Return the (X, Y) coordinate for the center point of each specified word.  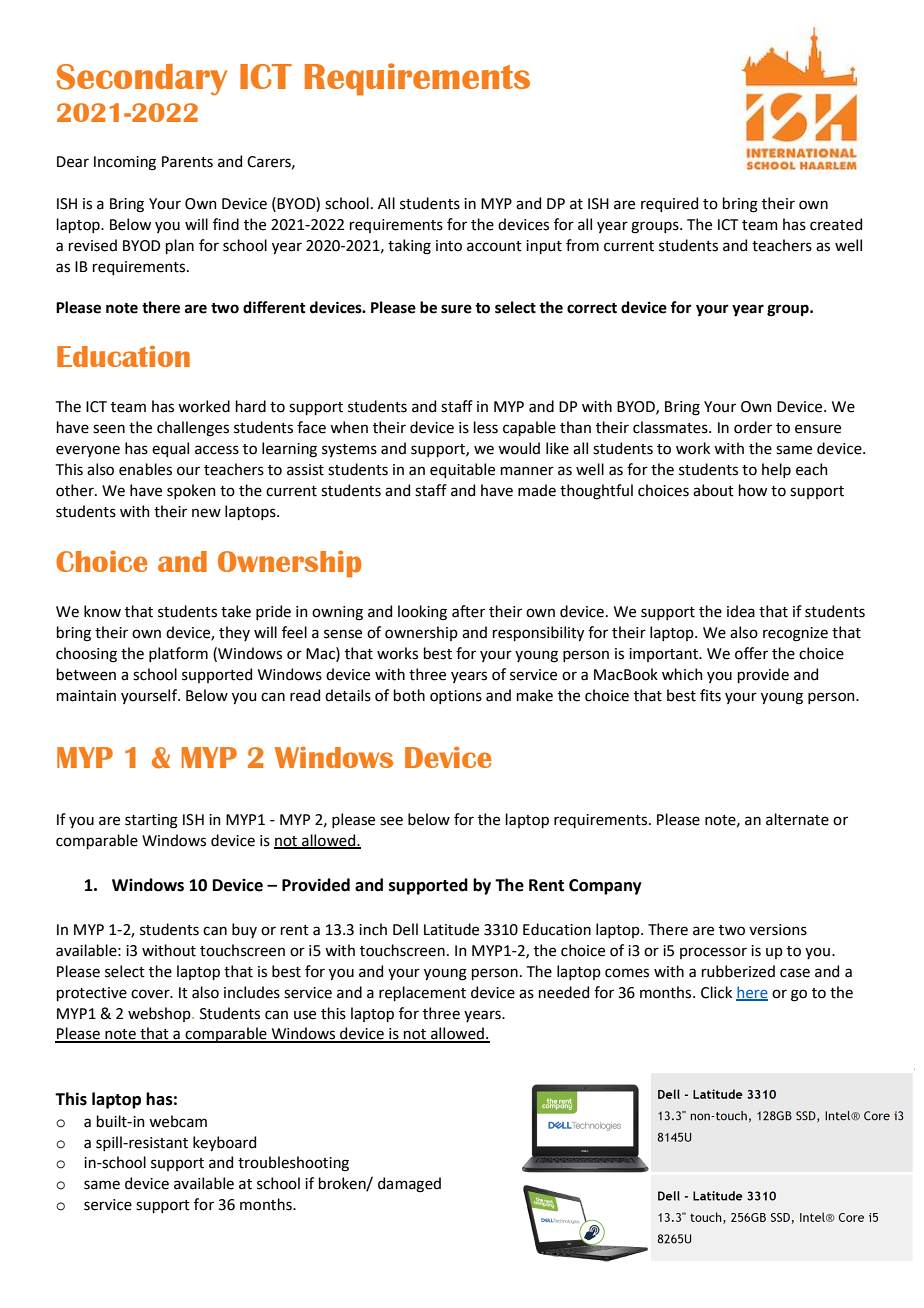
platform (178, 654)
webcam (178, 1121)
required (669, 204)
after (468, 611)
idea (741, 611)
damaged (409, 1185)
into (449, 246)
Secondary (142, 80)
